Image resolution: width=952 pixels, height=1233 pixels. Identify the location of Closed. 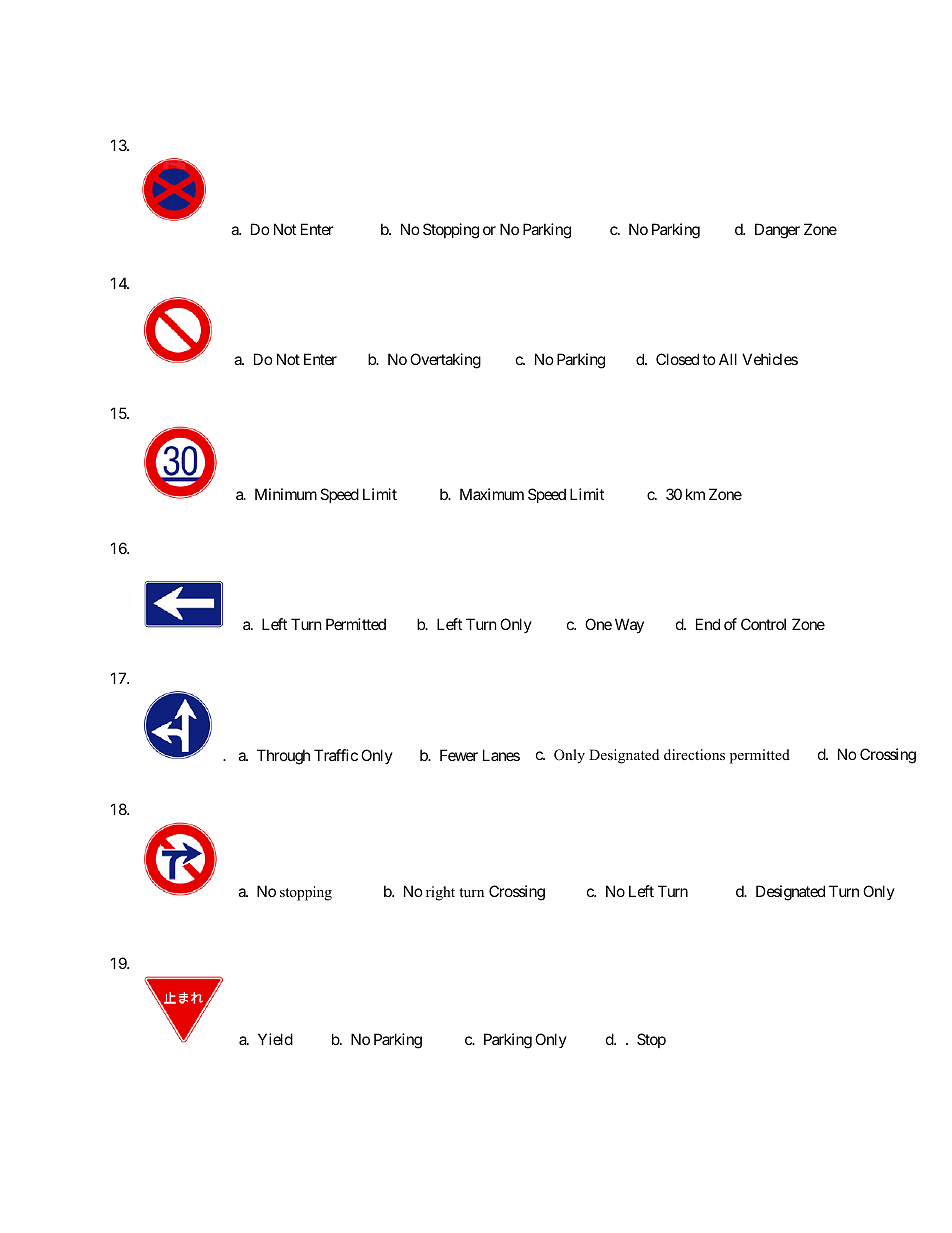
(677, 359).
